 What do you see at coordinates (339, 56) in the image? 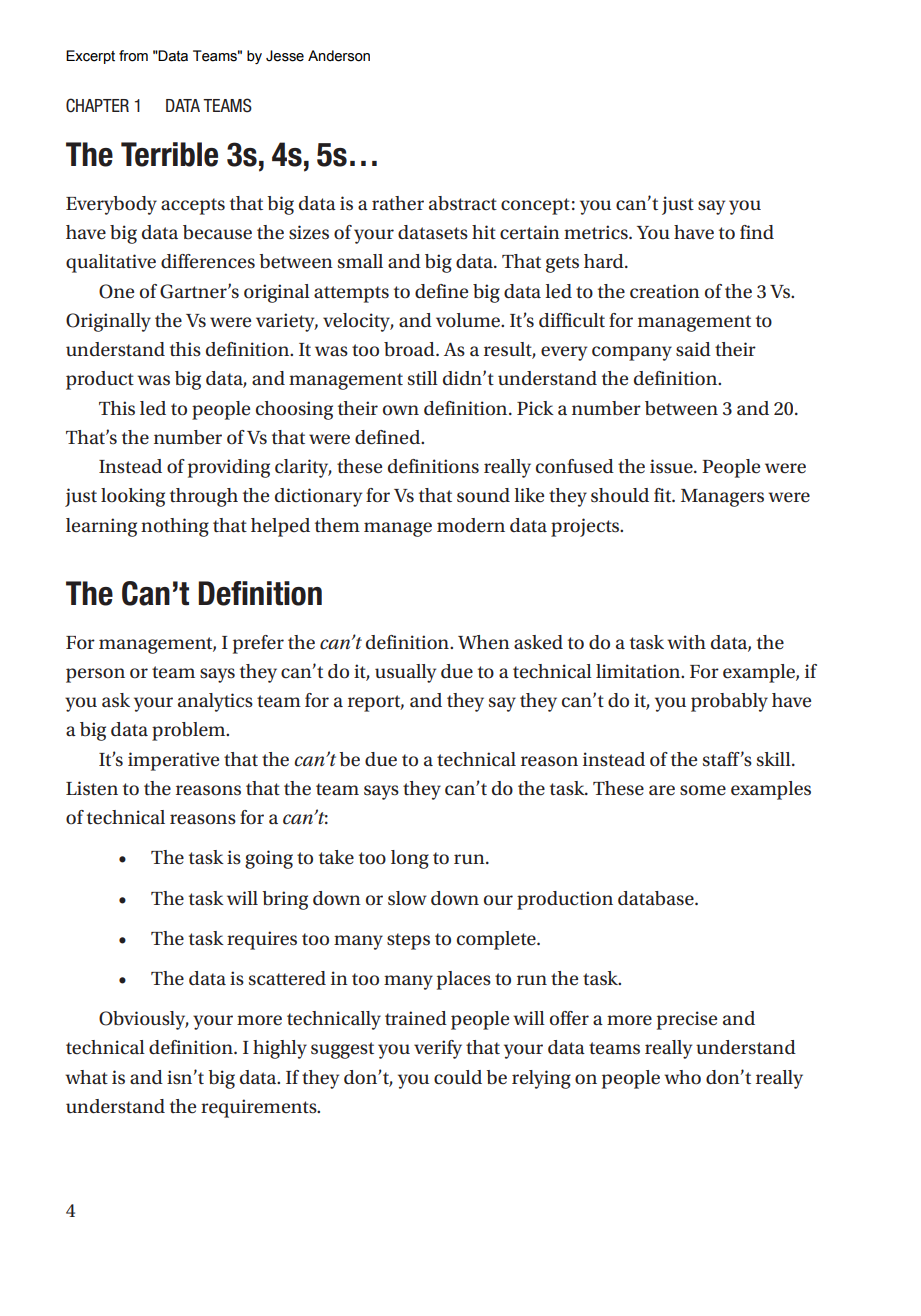
I see `Anderson` at bounding box center [339, 56].
